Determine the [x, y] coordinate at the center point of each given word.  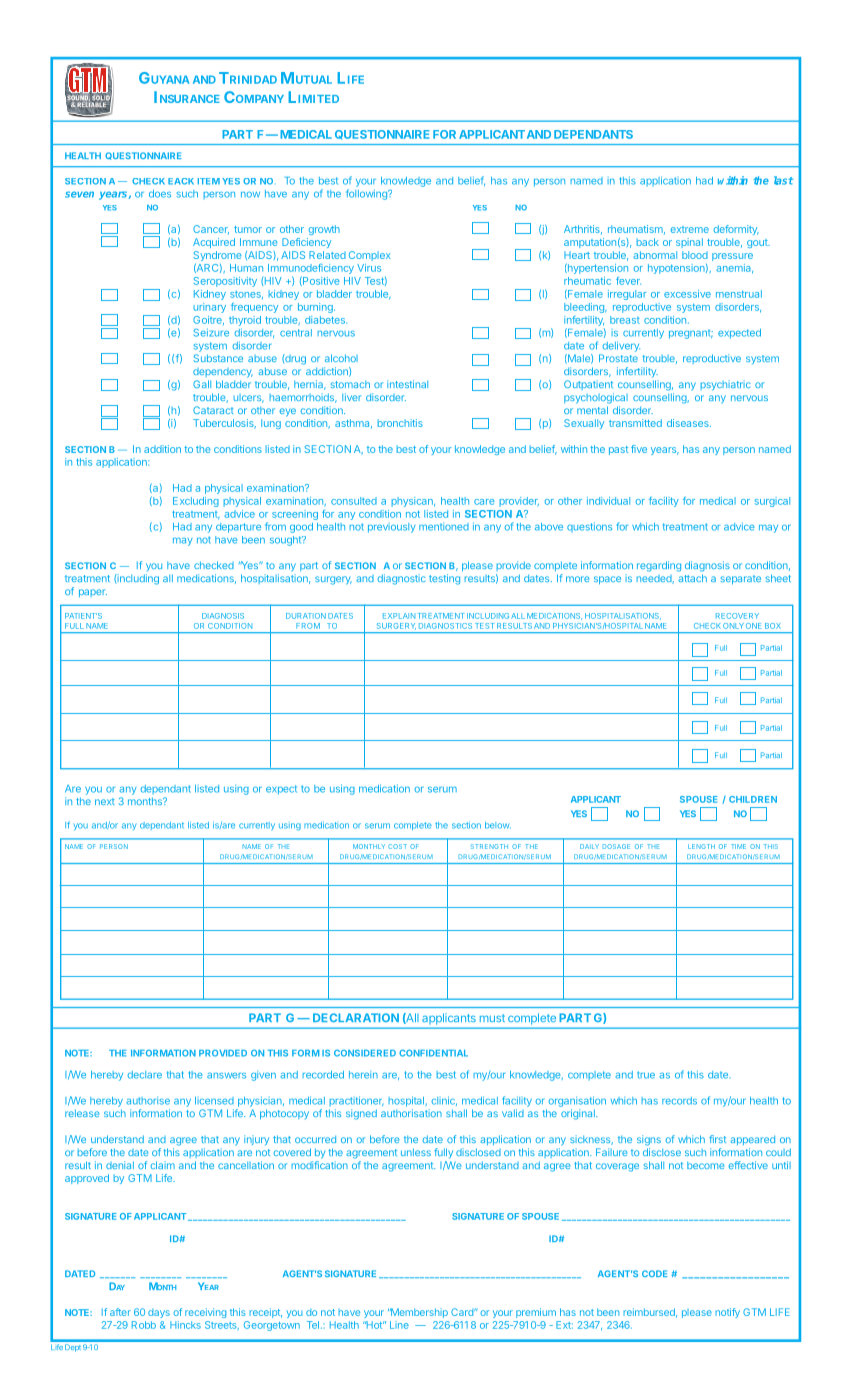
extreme [690, 229]
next [105, 801]
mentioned [444, 527]
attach [692, 578]
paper [93, 593]
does [160, 194]
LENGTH [701, 846]
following [367, 194]
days [159, 1313]
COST [397, 846]
